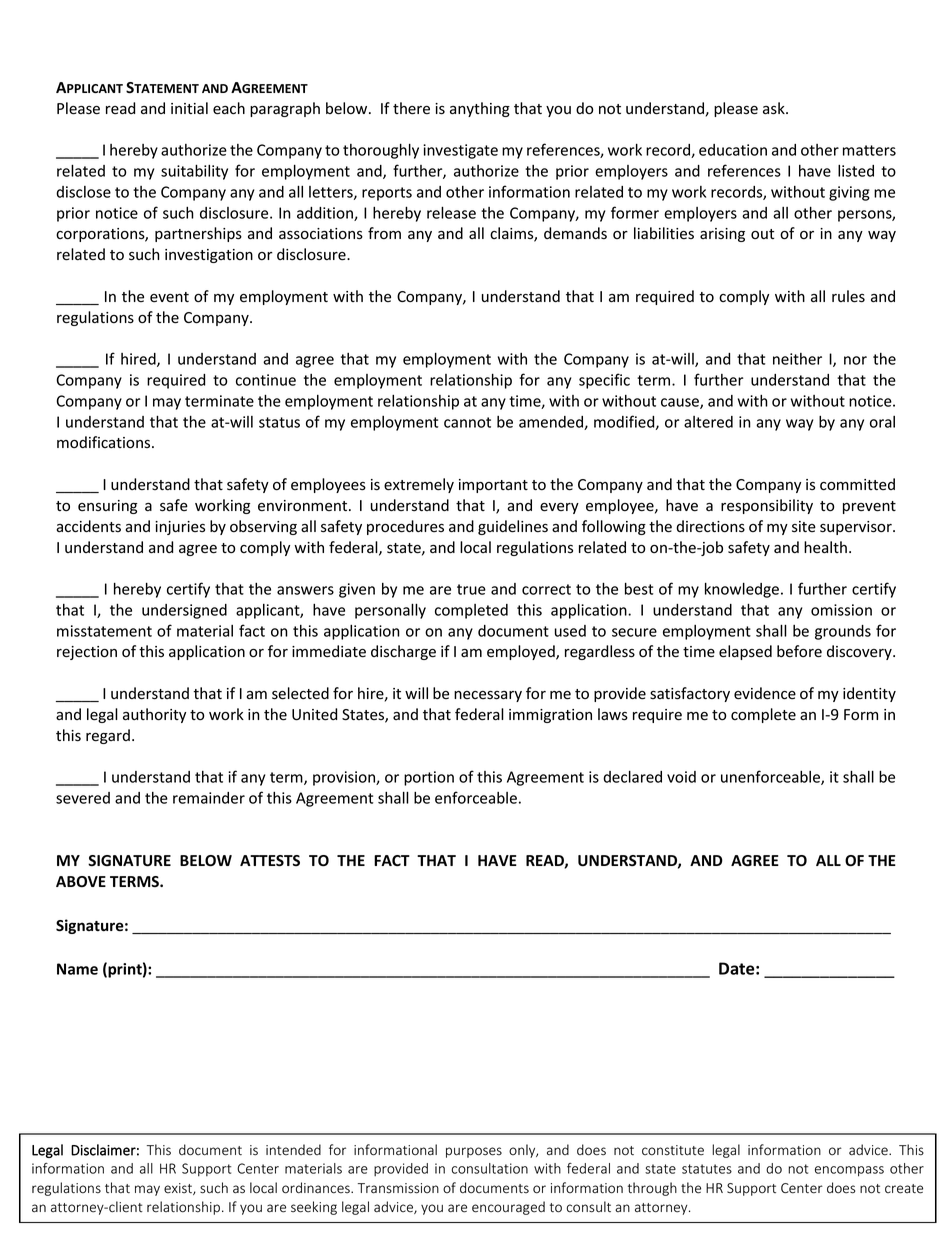 This screenshot has width=952, height=1233. What do you see at coordinates (179, 1189) in the screenshot?
I see `exist` at bounding box center [179, 1189].
